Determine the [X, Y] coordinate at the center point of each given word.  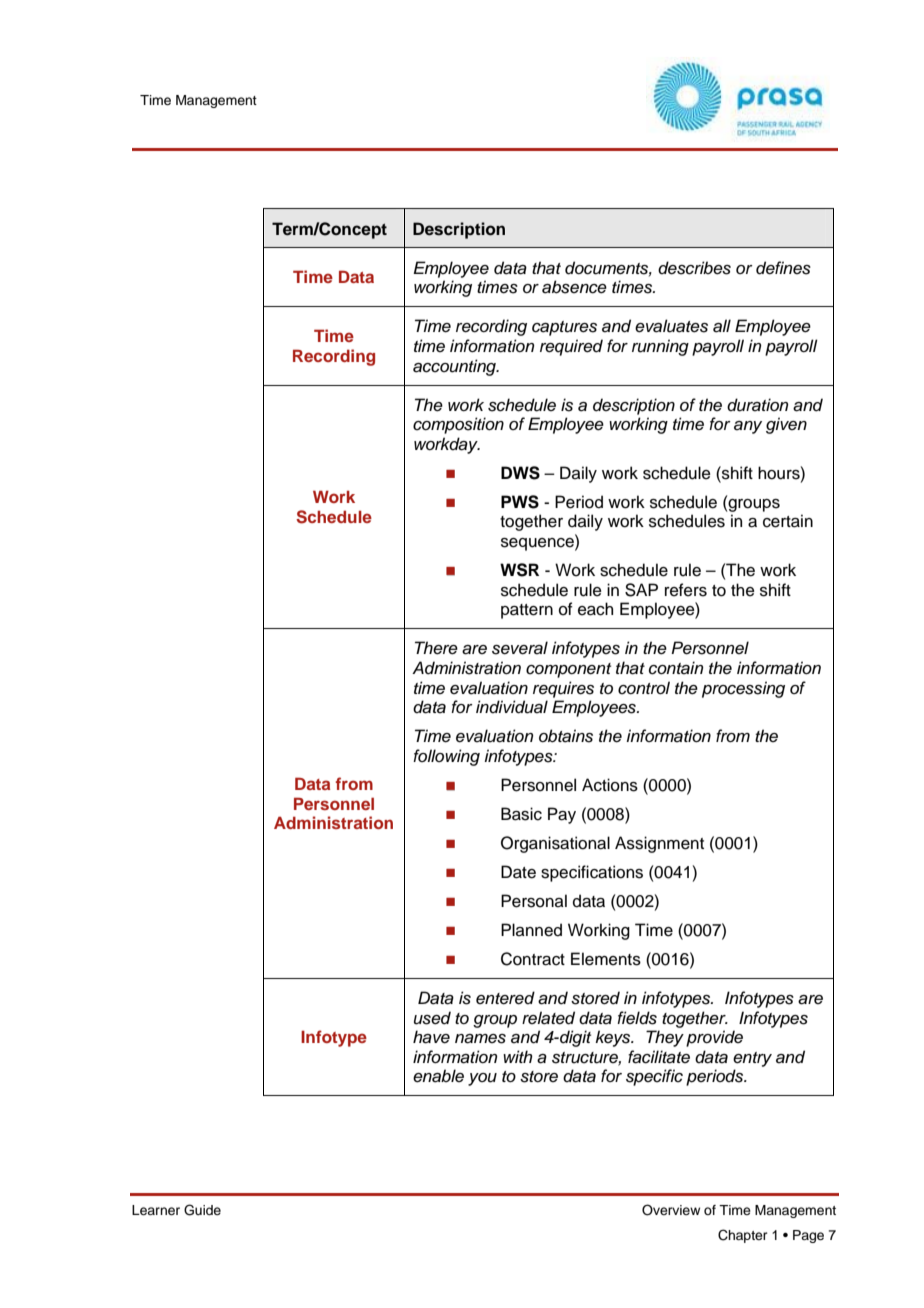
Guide [202, 1210]
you [482, 1079]
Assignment [659, 844]
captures [564, 328]
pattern [527, 611]
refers [686, 590]
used [432, 1018]
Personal [534, 901]
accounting [455, 367]
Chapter [743, 1236]
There [436, 648]
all [722, 326]
